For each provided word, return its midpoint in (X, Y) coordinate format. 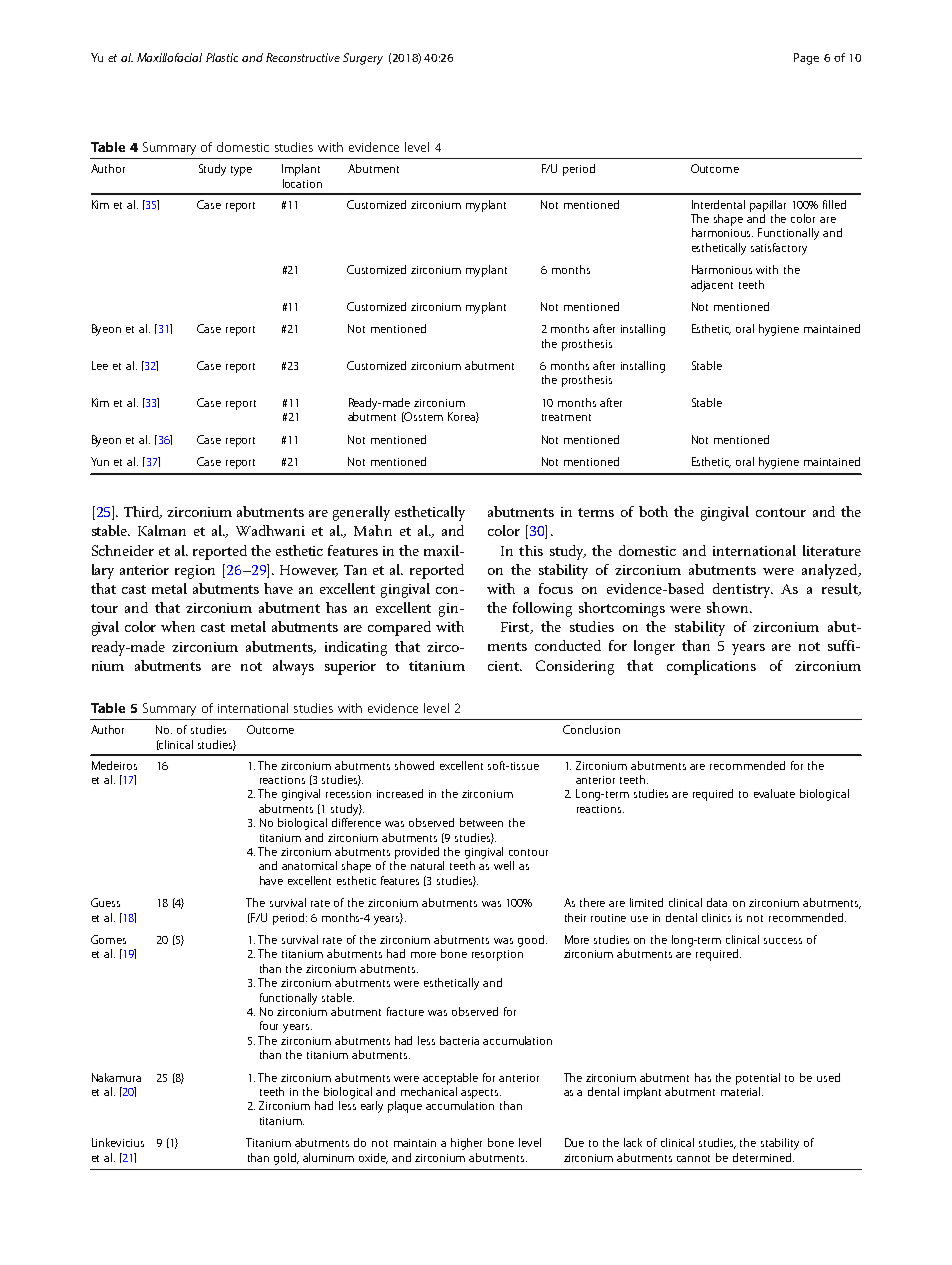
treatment (566, 417)
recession (348, 794)
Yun (100, 461)
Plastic (222, 57)
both (653, 511)
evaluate (774, 793)
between (481, 822)
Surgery (363, 59)
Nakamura (116, 1077)
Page (806, 59)
